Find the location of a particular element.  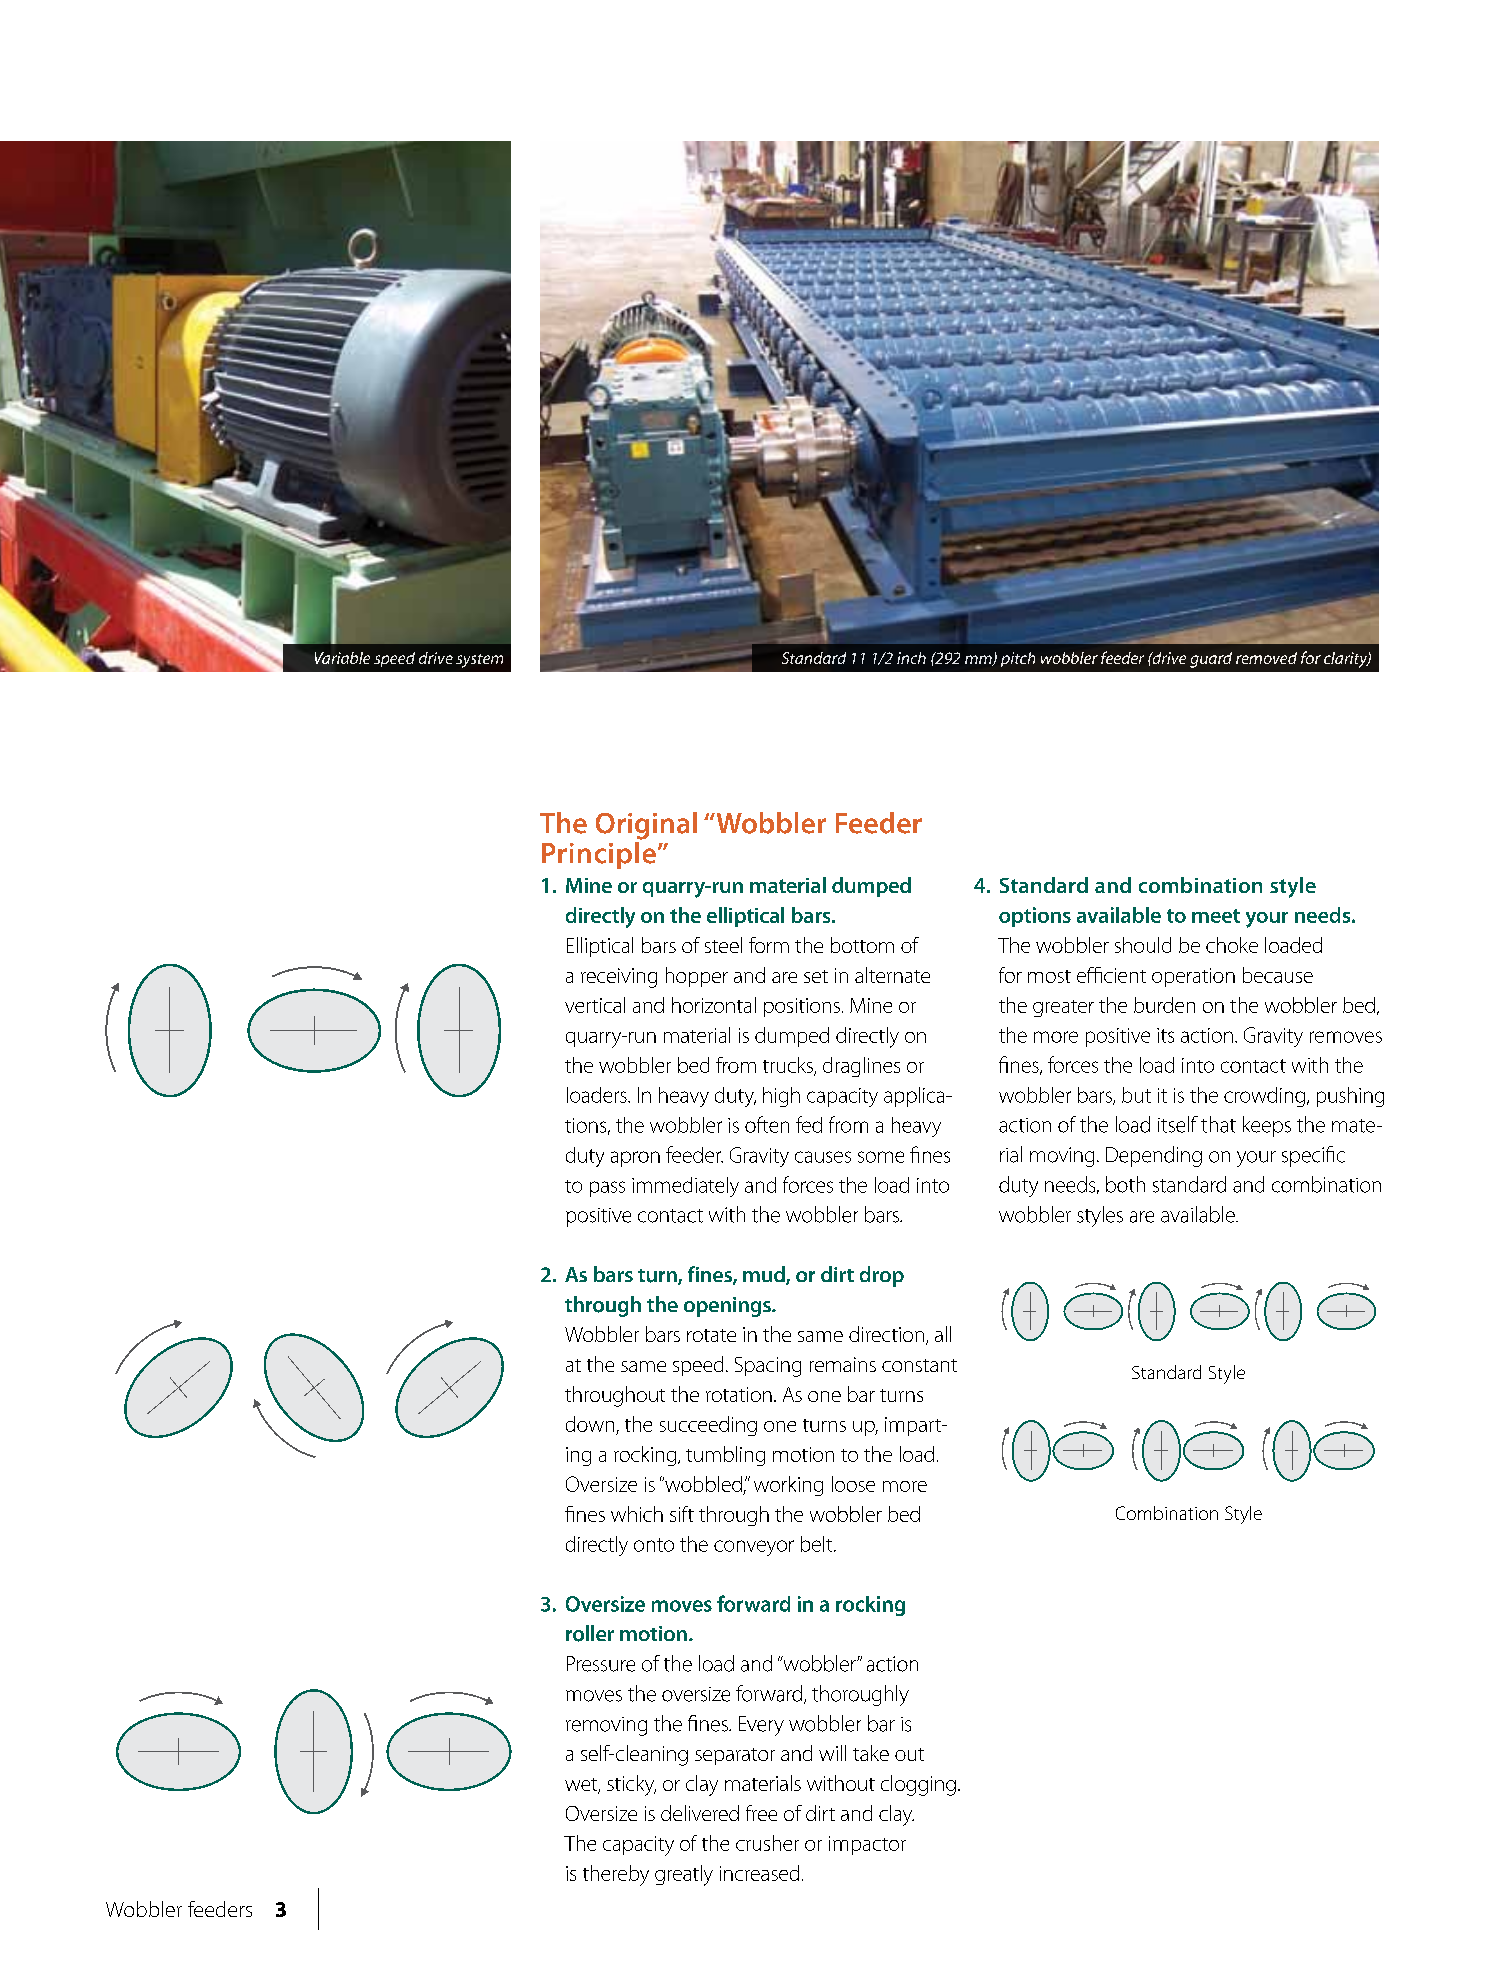

drop is located at coordinates (882, 1276).
